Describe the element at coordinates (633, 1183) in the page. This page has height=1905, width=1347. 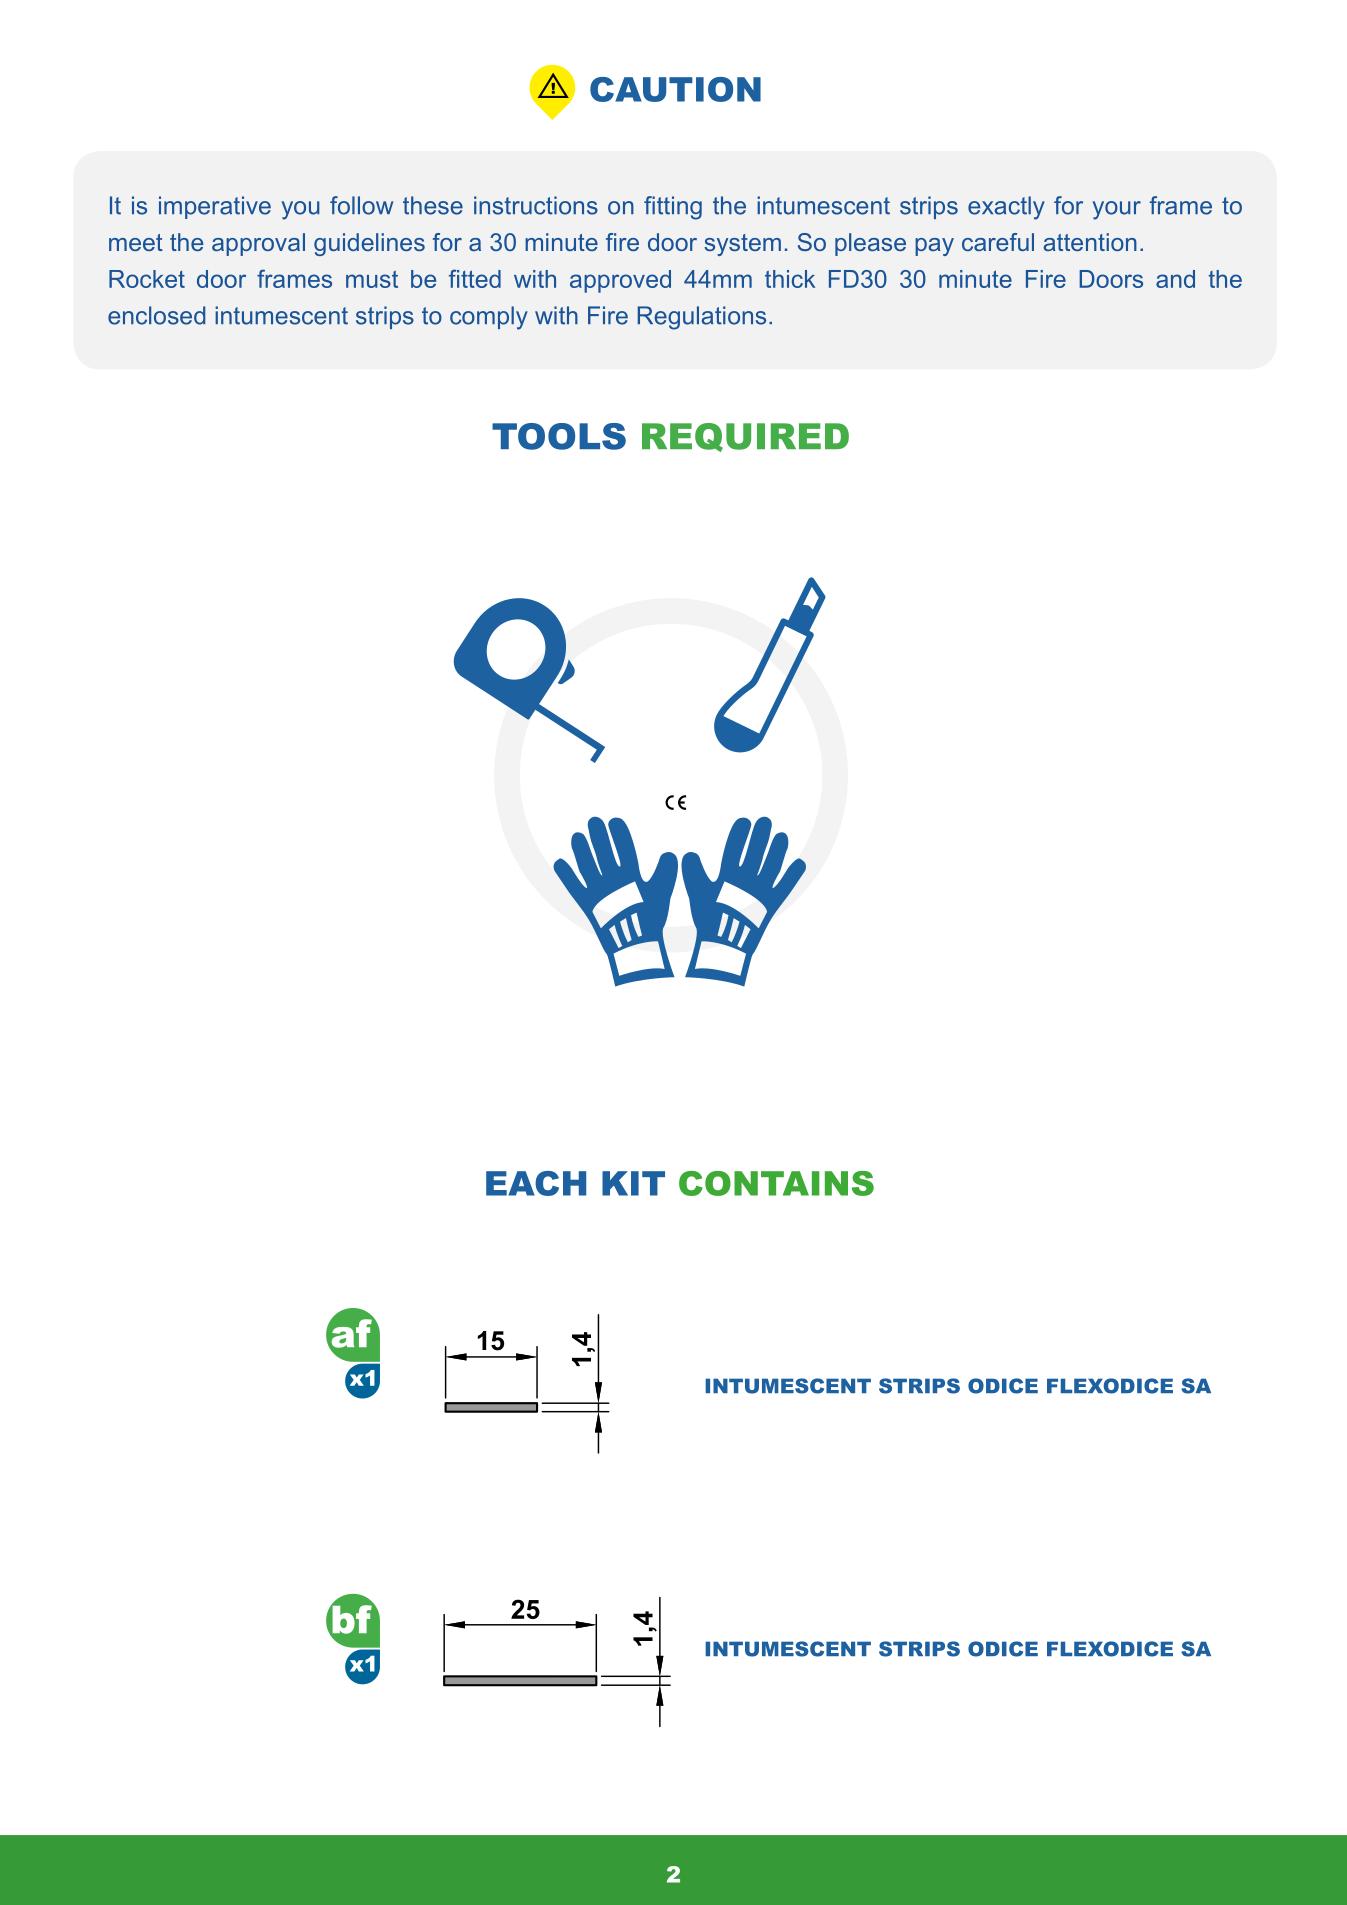
I see `KIT` at that location.
